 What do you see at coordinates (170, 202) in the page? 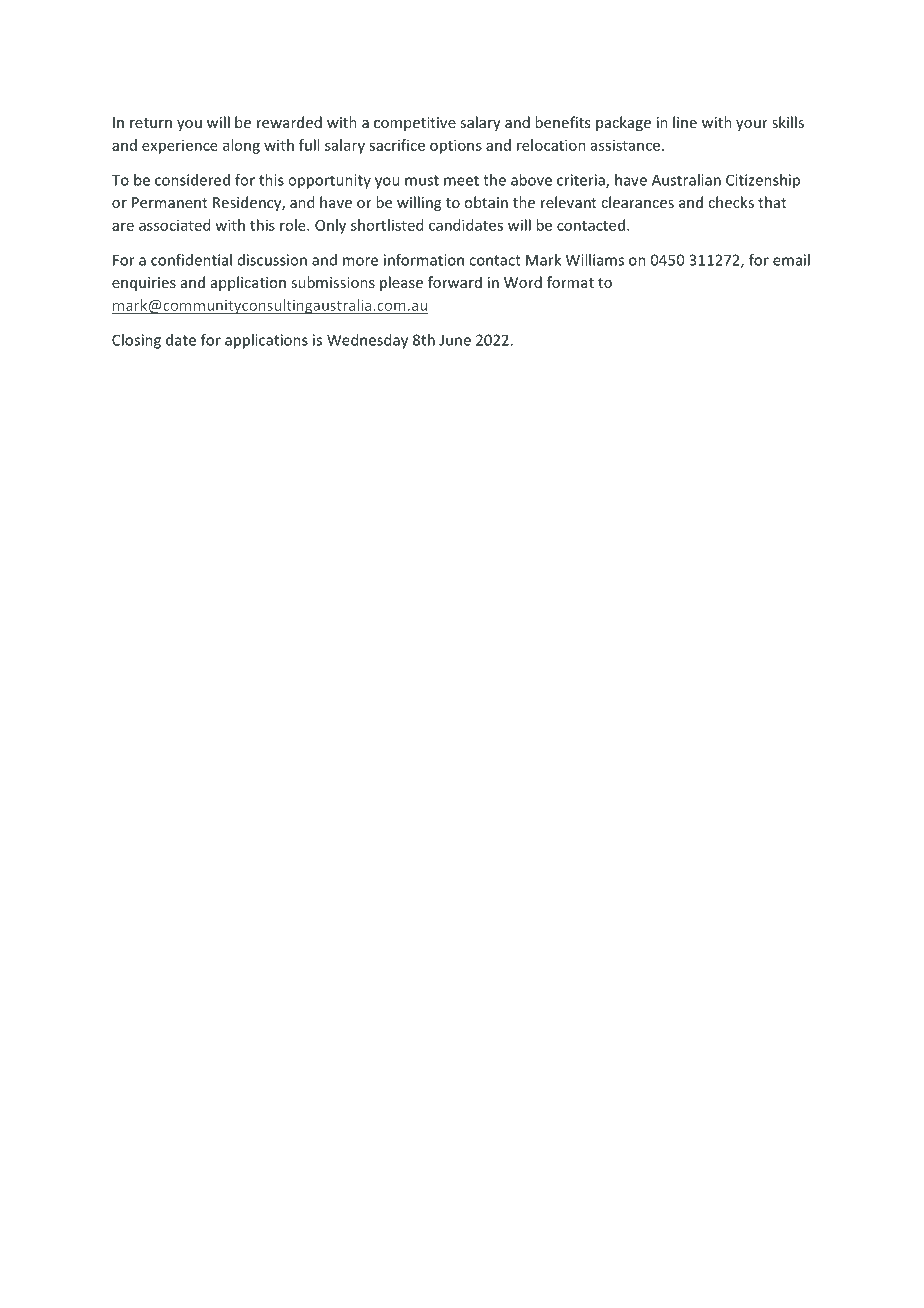
I see `Permanent` at bounding box center [170, 202].
